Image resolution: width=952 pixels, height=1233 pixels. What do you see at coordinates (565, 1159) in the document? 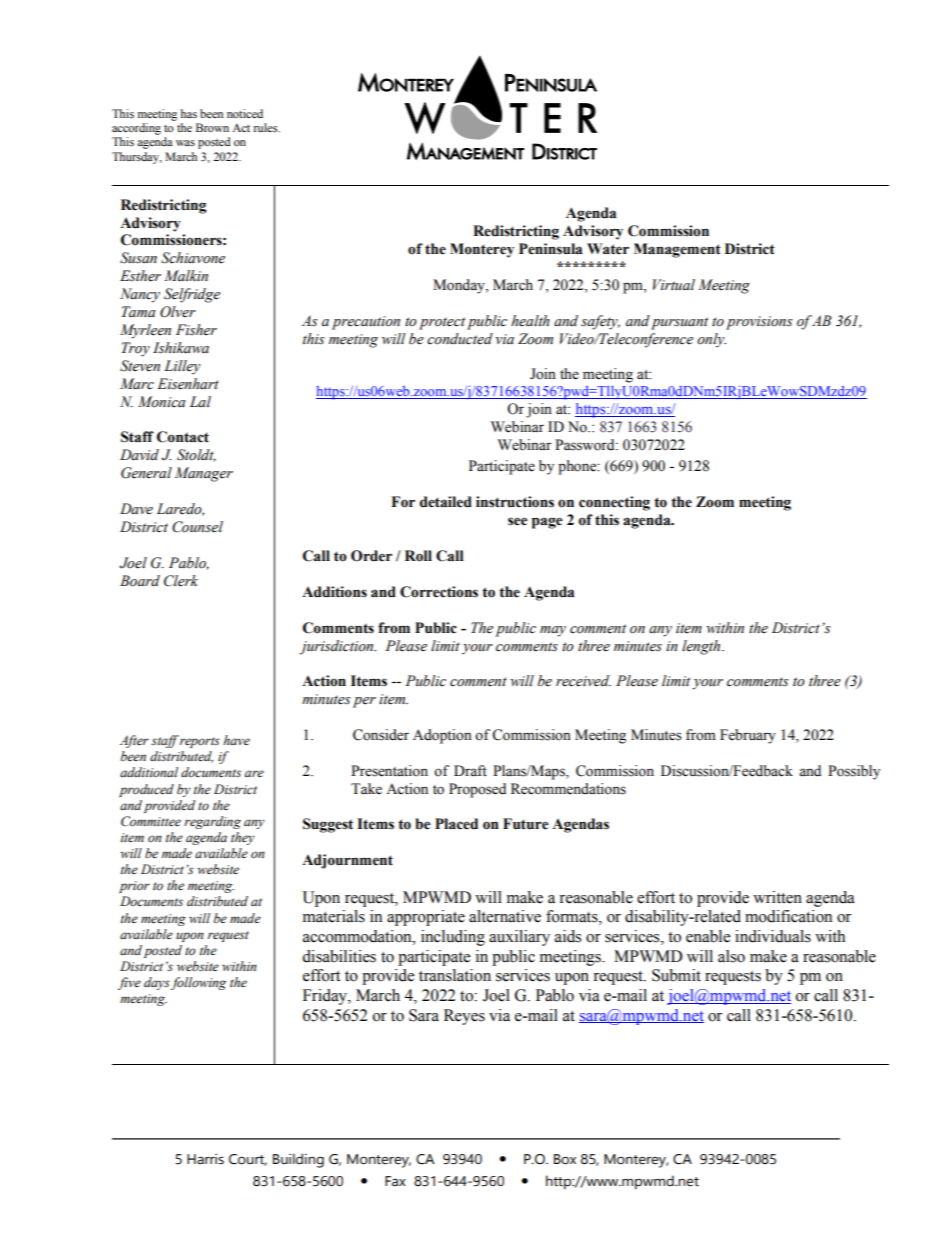
I see `Box` at bounding box center [565, 1159].
